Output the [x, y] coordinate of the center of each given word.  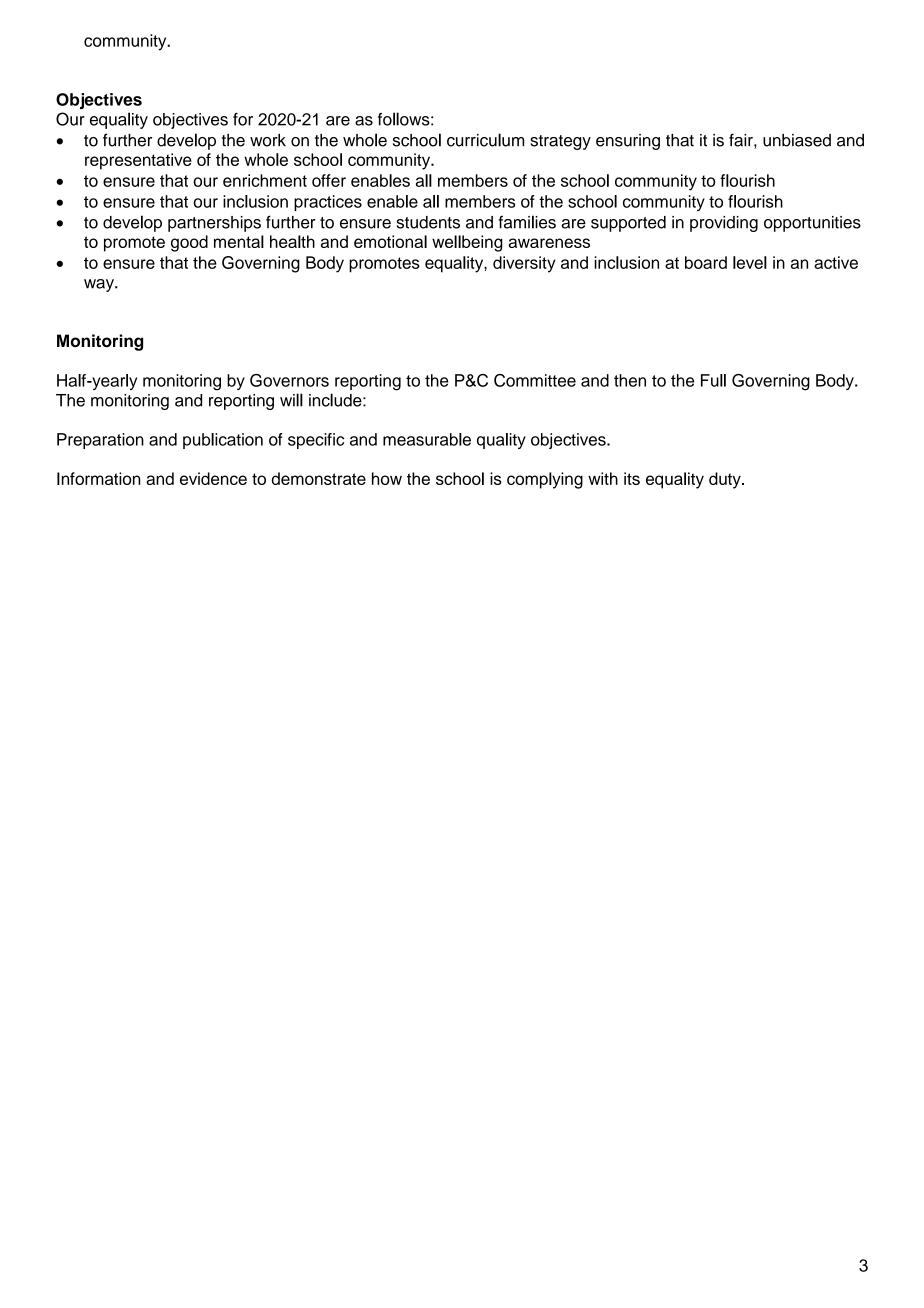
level [750, 262]
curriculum [485, 140]
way [100, 285]
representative [138, 161]
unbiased [797, 140]
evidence [213, 478]
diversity [524, 264]
